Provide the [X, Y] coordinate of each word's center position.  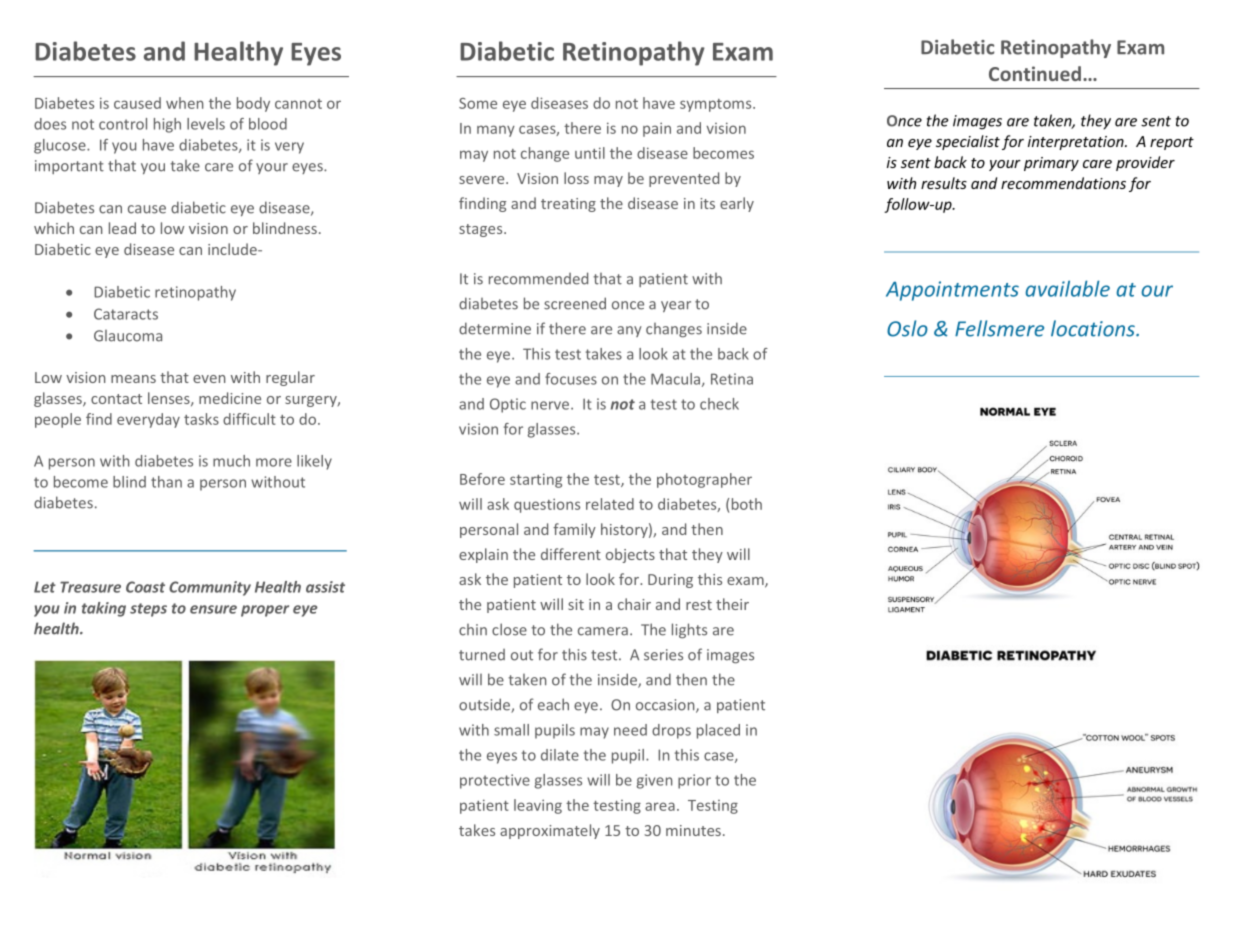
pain [657, 129]
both [747, 504]
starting [536, 480]
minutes [693, 830]
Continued [1035, 73]
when [184, 103]
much [231, 461]
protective [495, 781]
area [660, 806]
